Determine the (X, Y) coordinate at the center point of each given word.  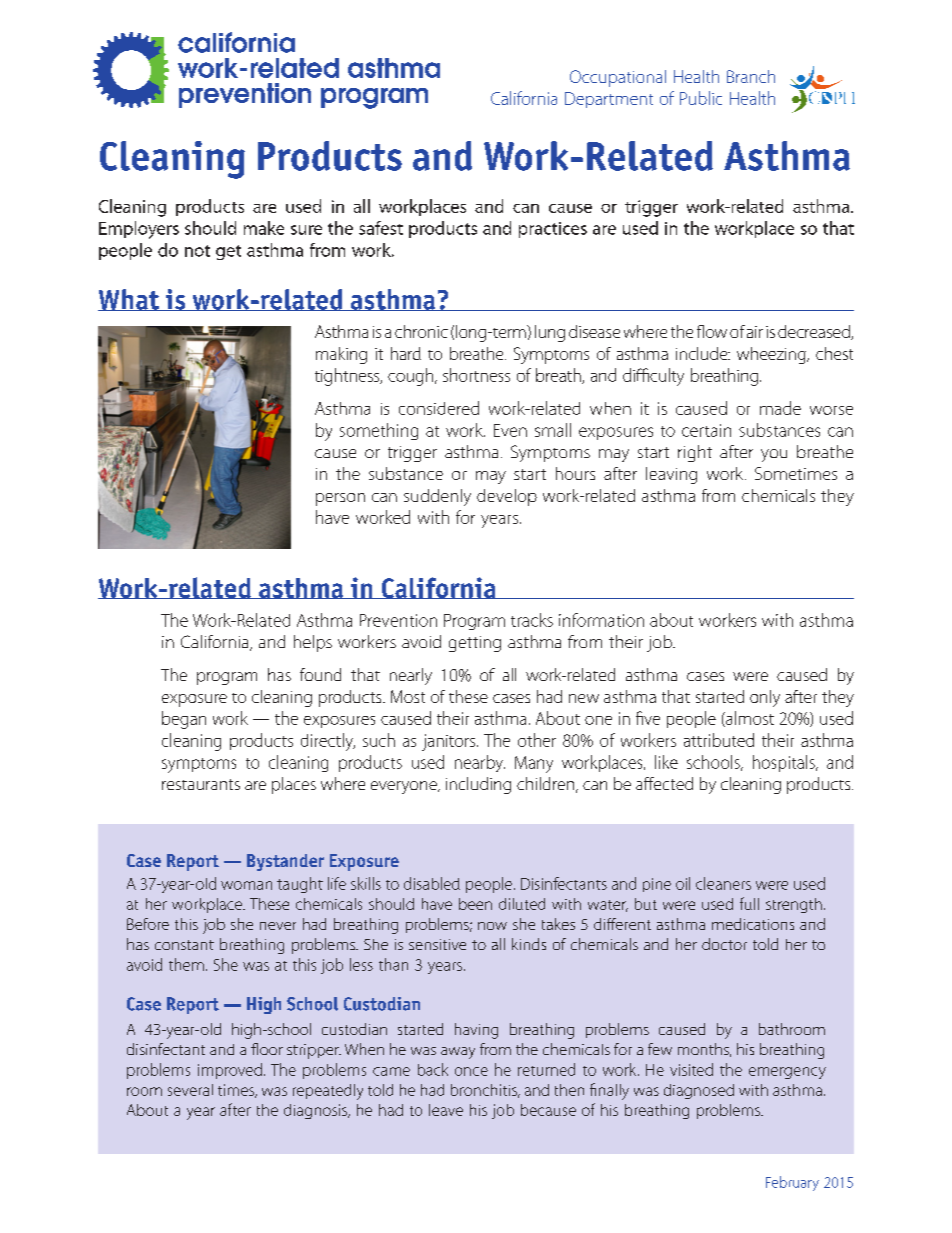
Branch (751, 76)
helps (313, 643)
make (264, 228)
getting (475, 644)
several (190, 1090)
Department (609, 100)
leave (446, 1110)
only (765, 698)
